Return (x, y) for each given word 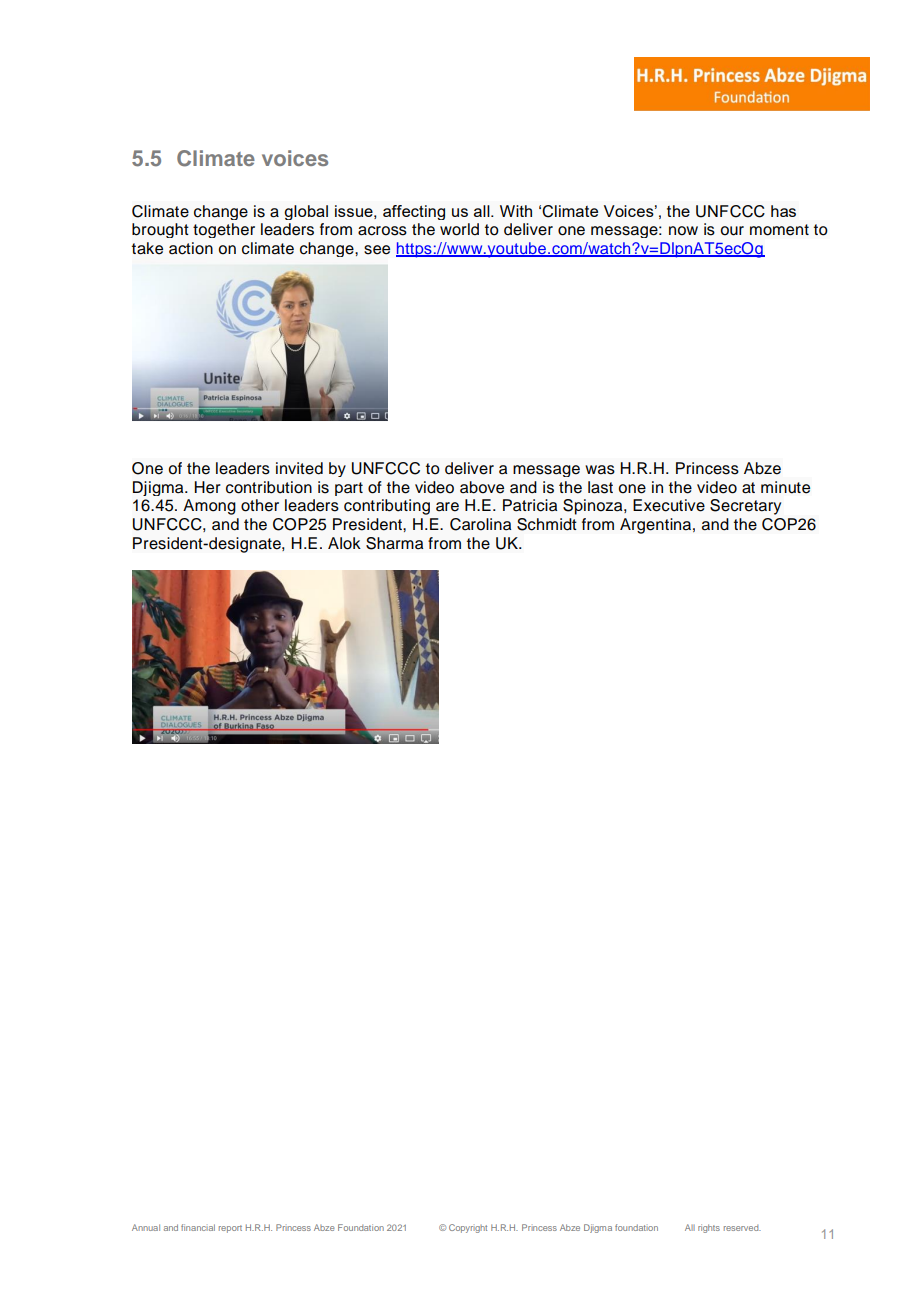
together (224, 230)
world (459, 229)
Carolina (480, 524)
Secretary (745, 507)
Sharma (394, 543)
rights (709, 1228)
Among (209, 507)
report (230, 1229)
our (732, 231)
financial (198, 1227)
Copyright (468, 1228)
